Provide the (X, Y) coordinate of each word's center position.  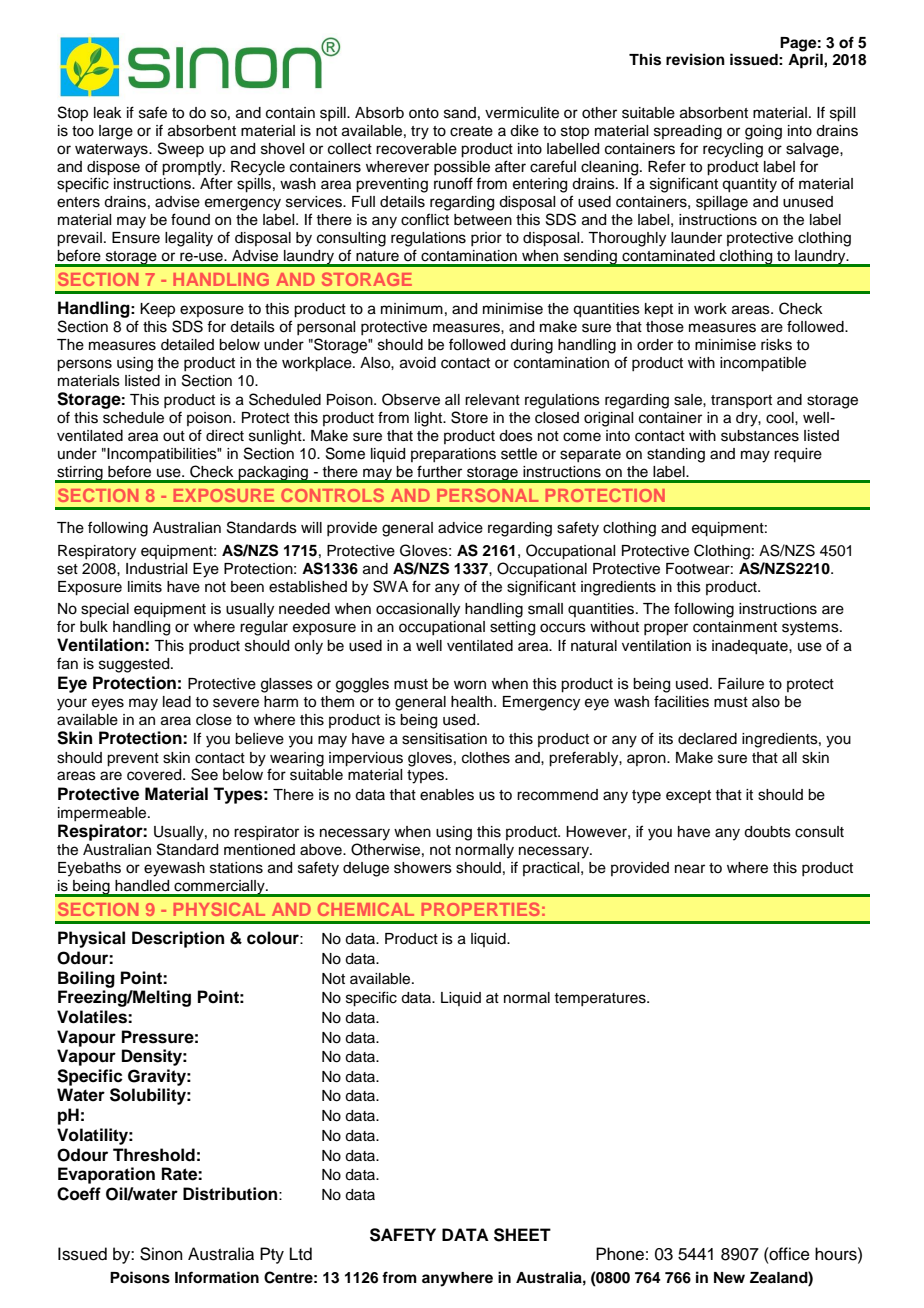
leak (108, 113)
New (729, 1277)
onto (424, 113)
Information (217, 1277)
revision (695, 59)
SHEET (522, 1235)
